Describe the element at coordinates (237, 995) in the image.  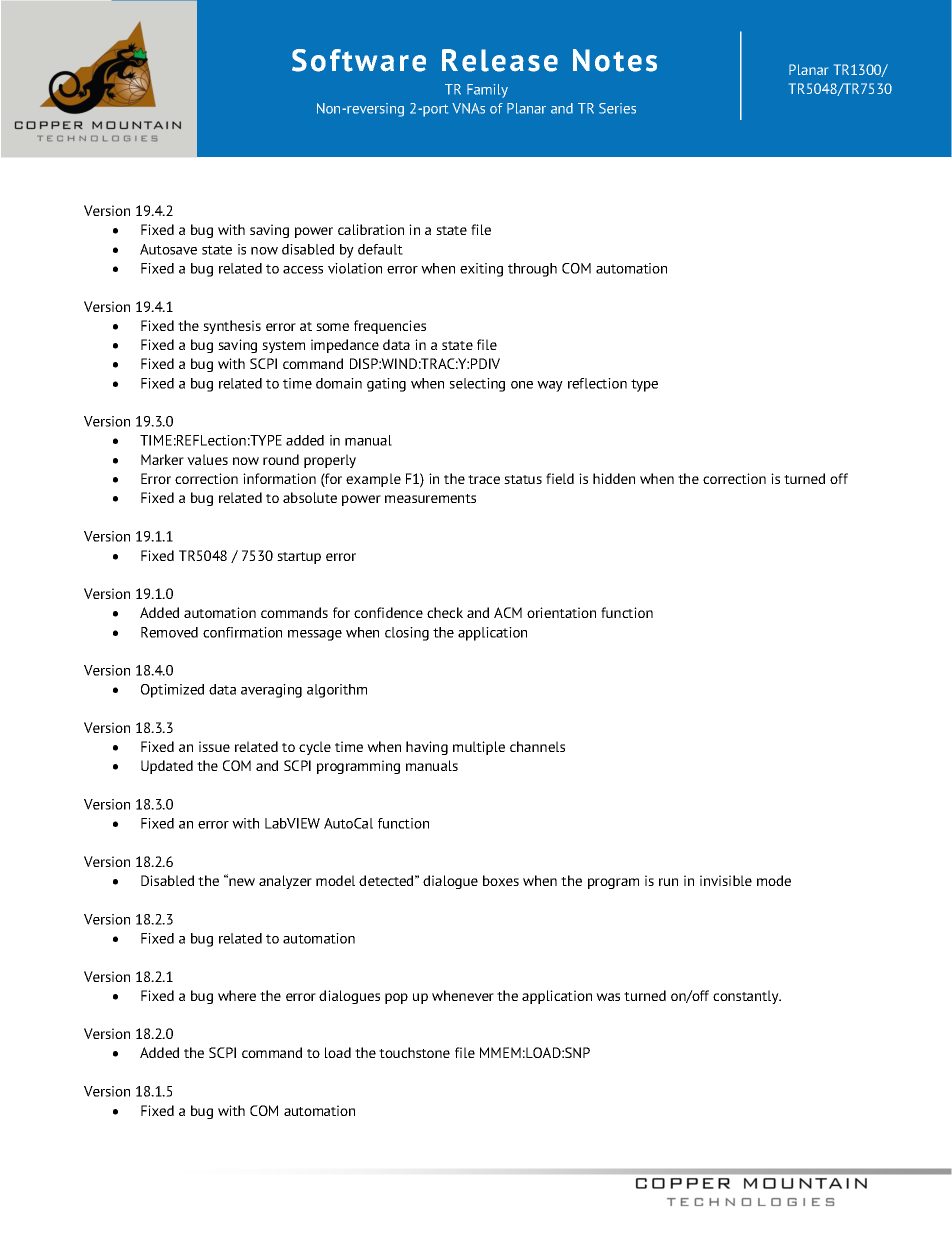
I see `where` at that location.
